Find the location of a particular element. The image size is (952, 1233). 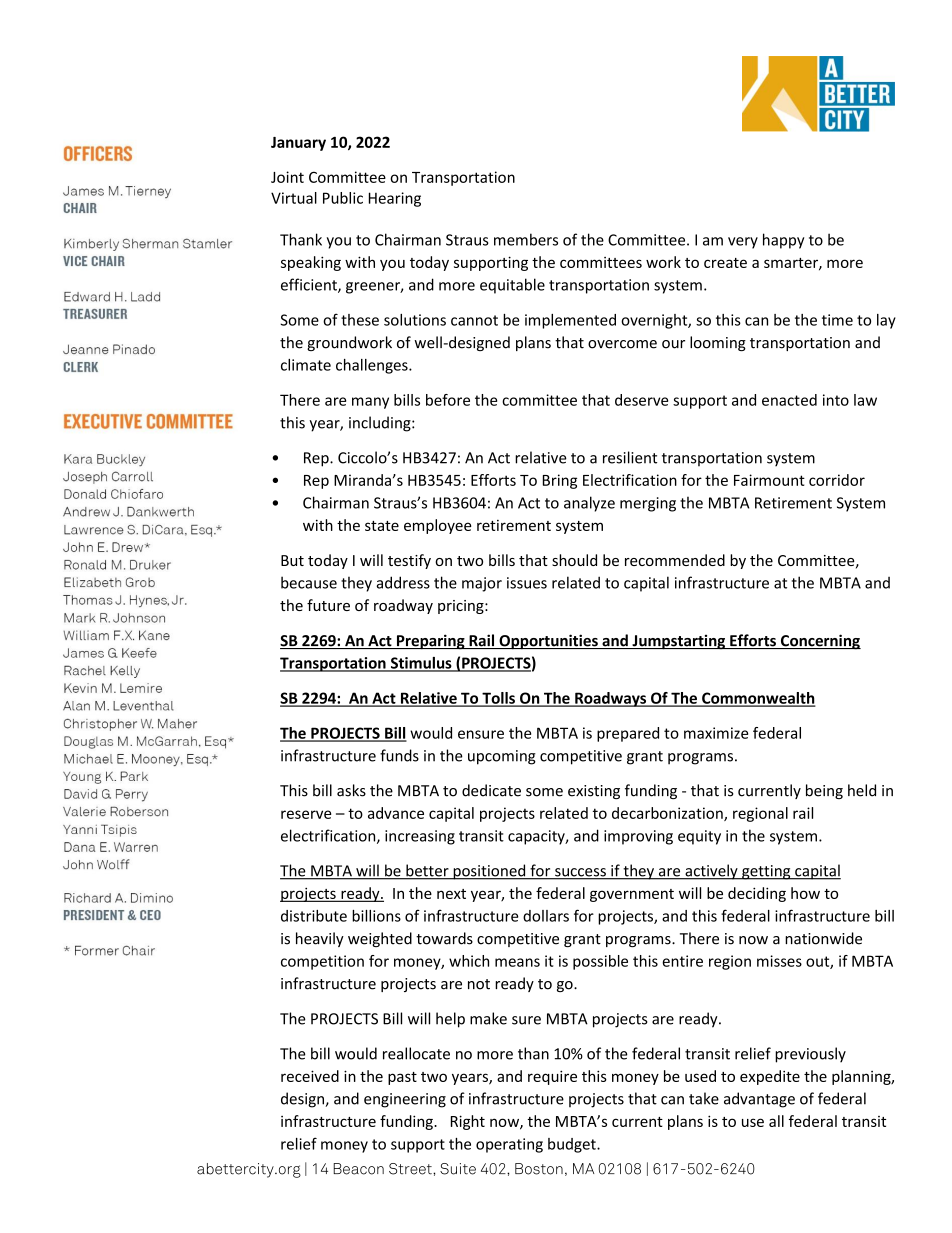

advantage is located at coordinates (759, 1100).
